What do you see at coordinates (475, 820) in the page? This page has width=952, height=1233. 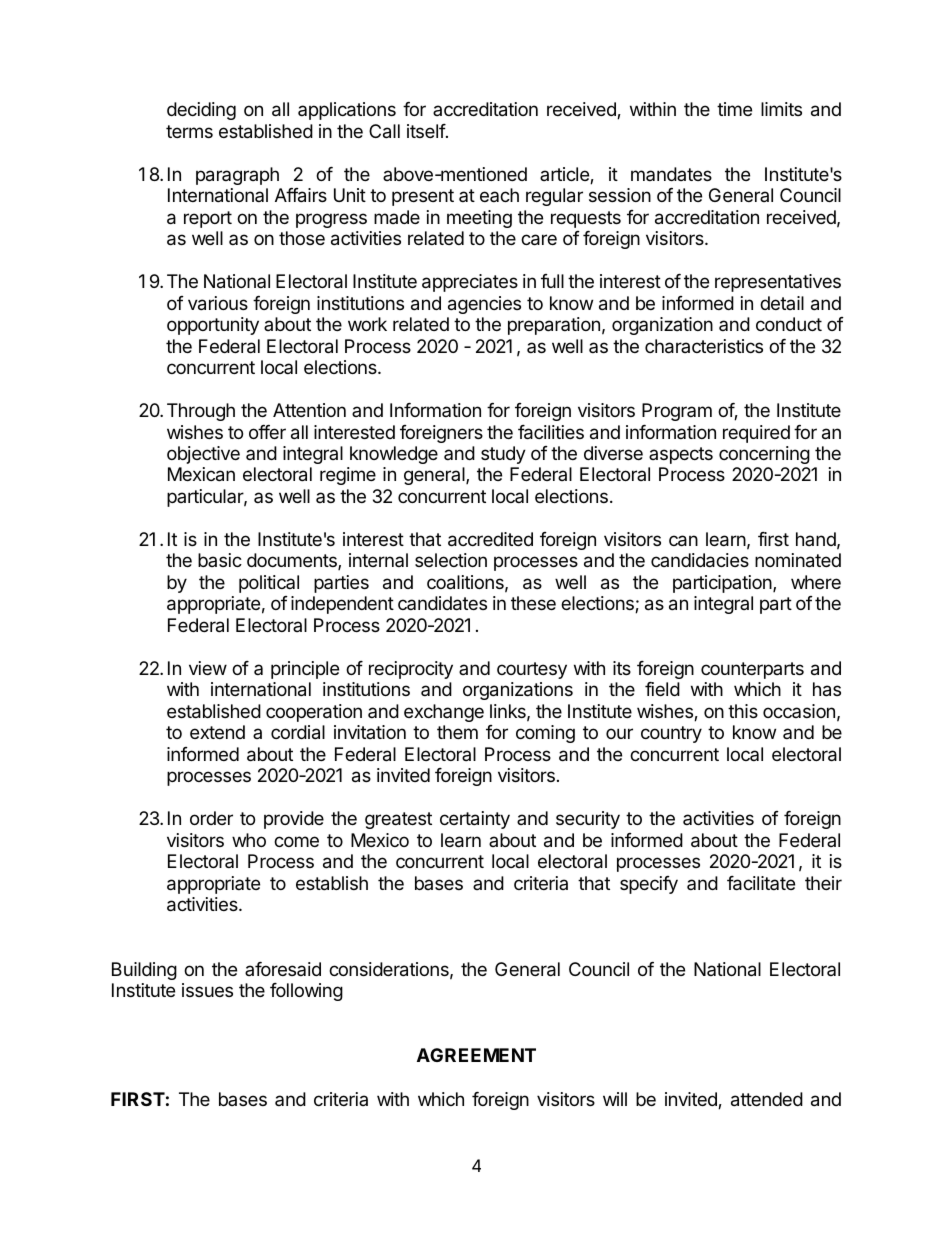 I see `certainty` at bounding box center [475, 820].
